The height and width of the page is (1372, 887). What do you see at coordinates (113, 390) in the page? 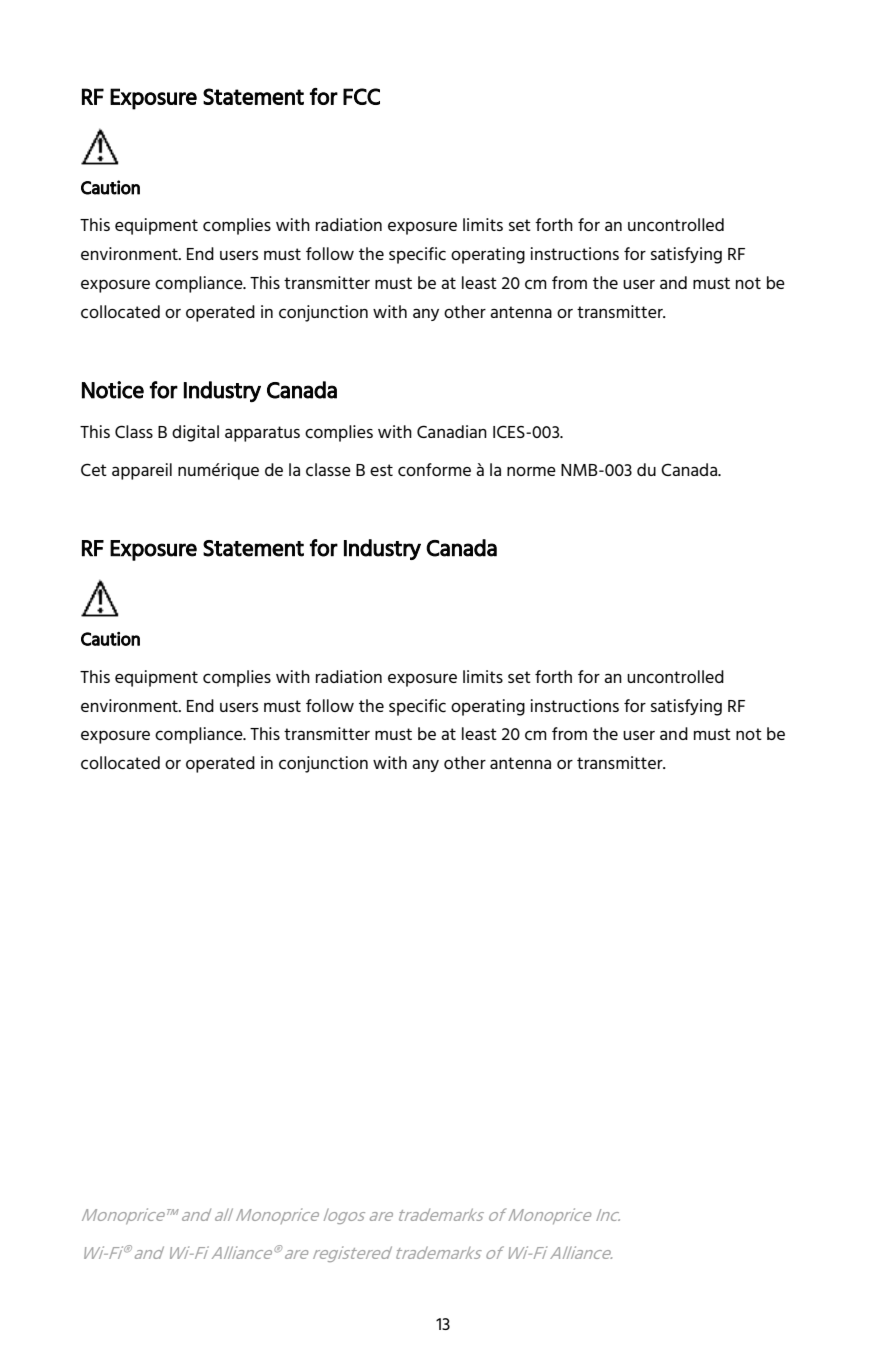
I see `Notice` at bounding box center [113, 390].
